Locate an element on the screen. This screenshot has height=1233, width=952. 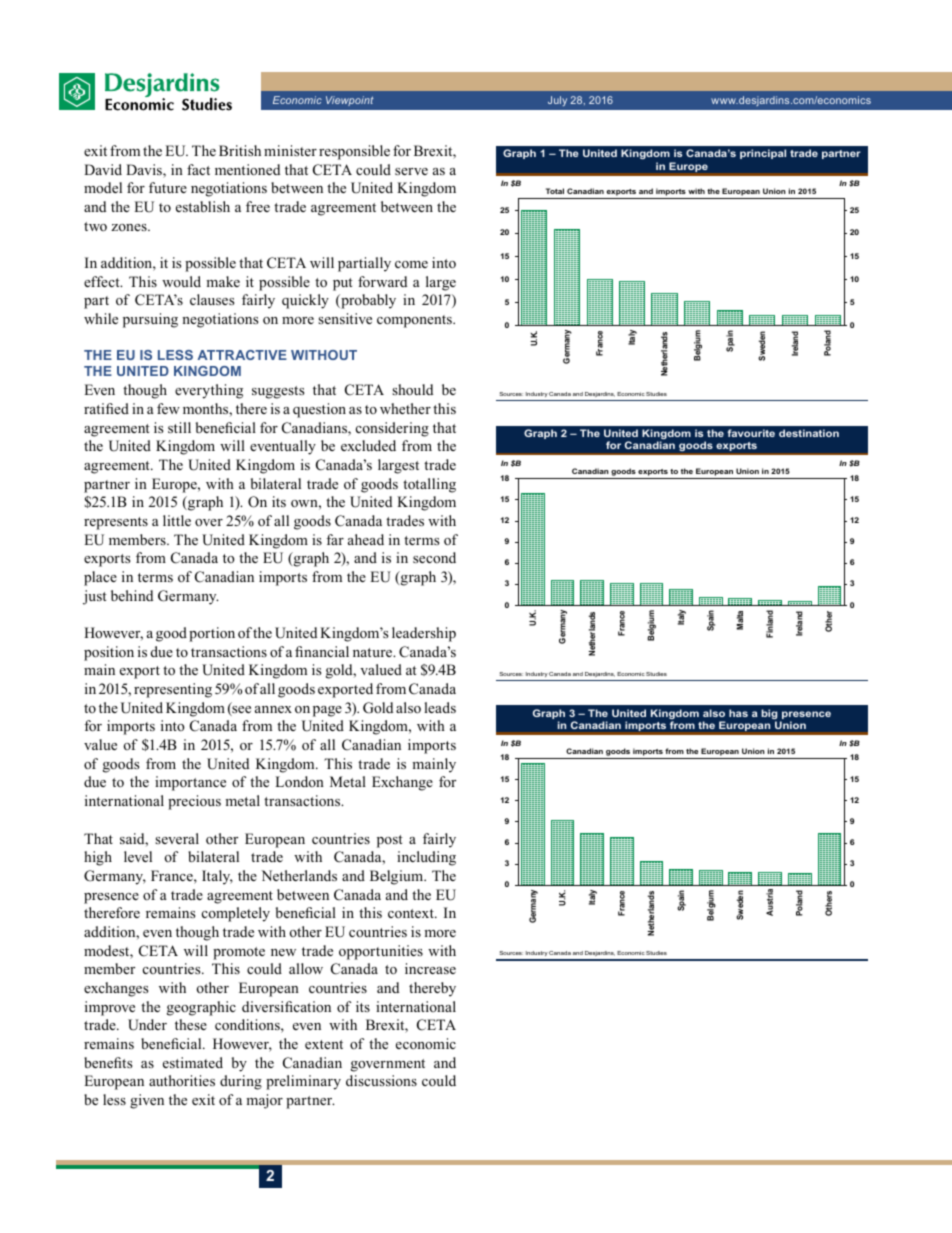
authorities is located at coordinates (182, 1080).
